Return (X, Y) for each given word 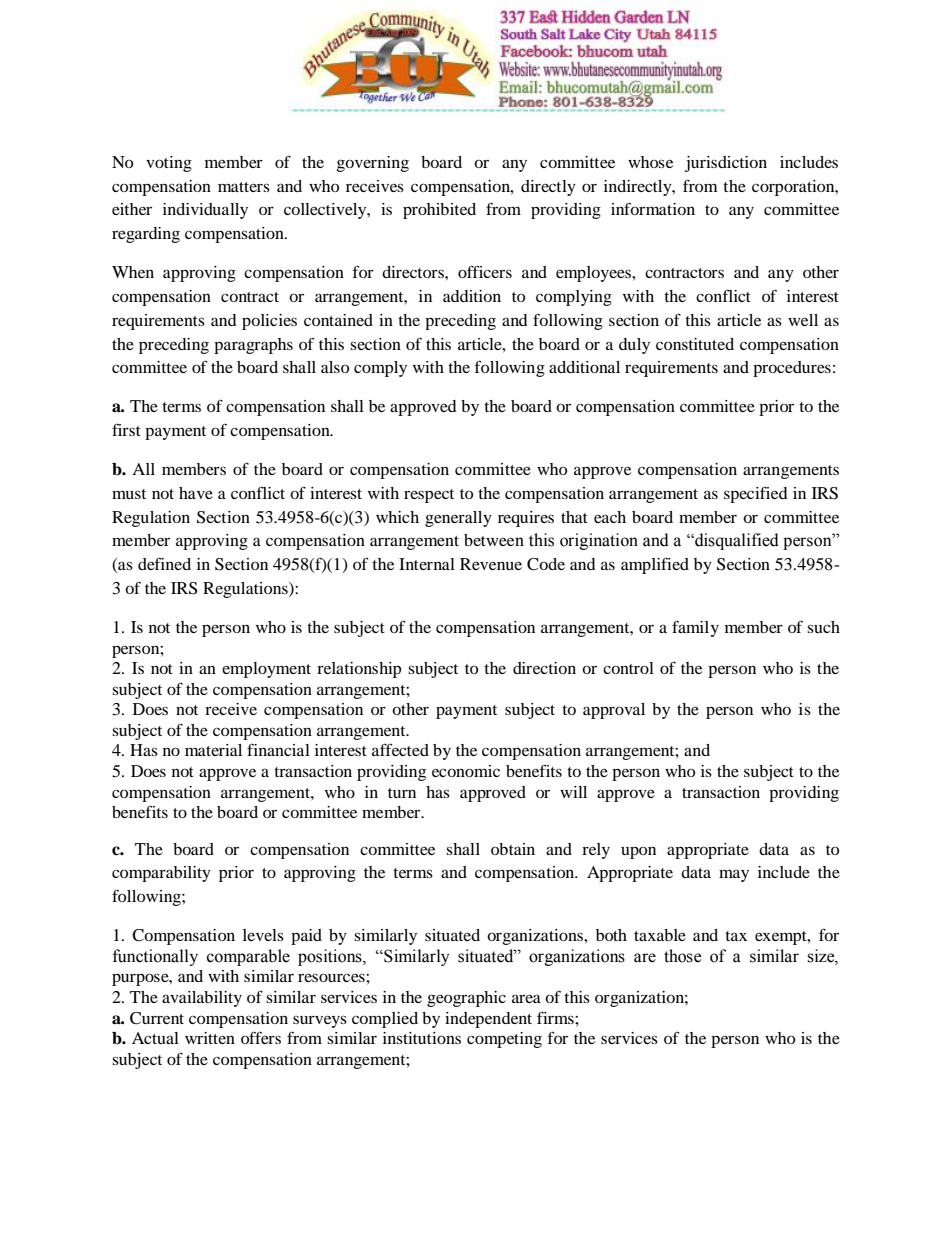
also (335, 367)
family (695, 629)
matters (244, 187)
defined (164, 563)
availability (202, 999)
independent (488, 1020)
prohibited (439, 211)
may (734, 875)
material (213, 750)
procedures (792, 369)
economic (466, 771)
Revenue (491, 564)
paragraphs (253, 346)
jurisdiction (726, 164)
